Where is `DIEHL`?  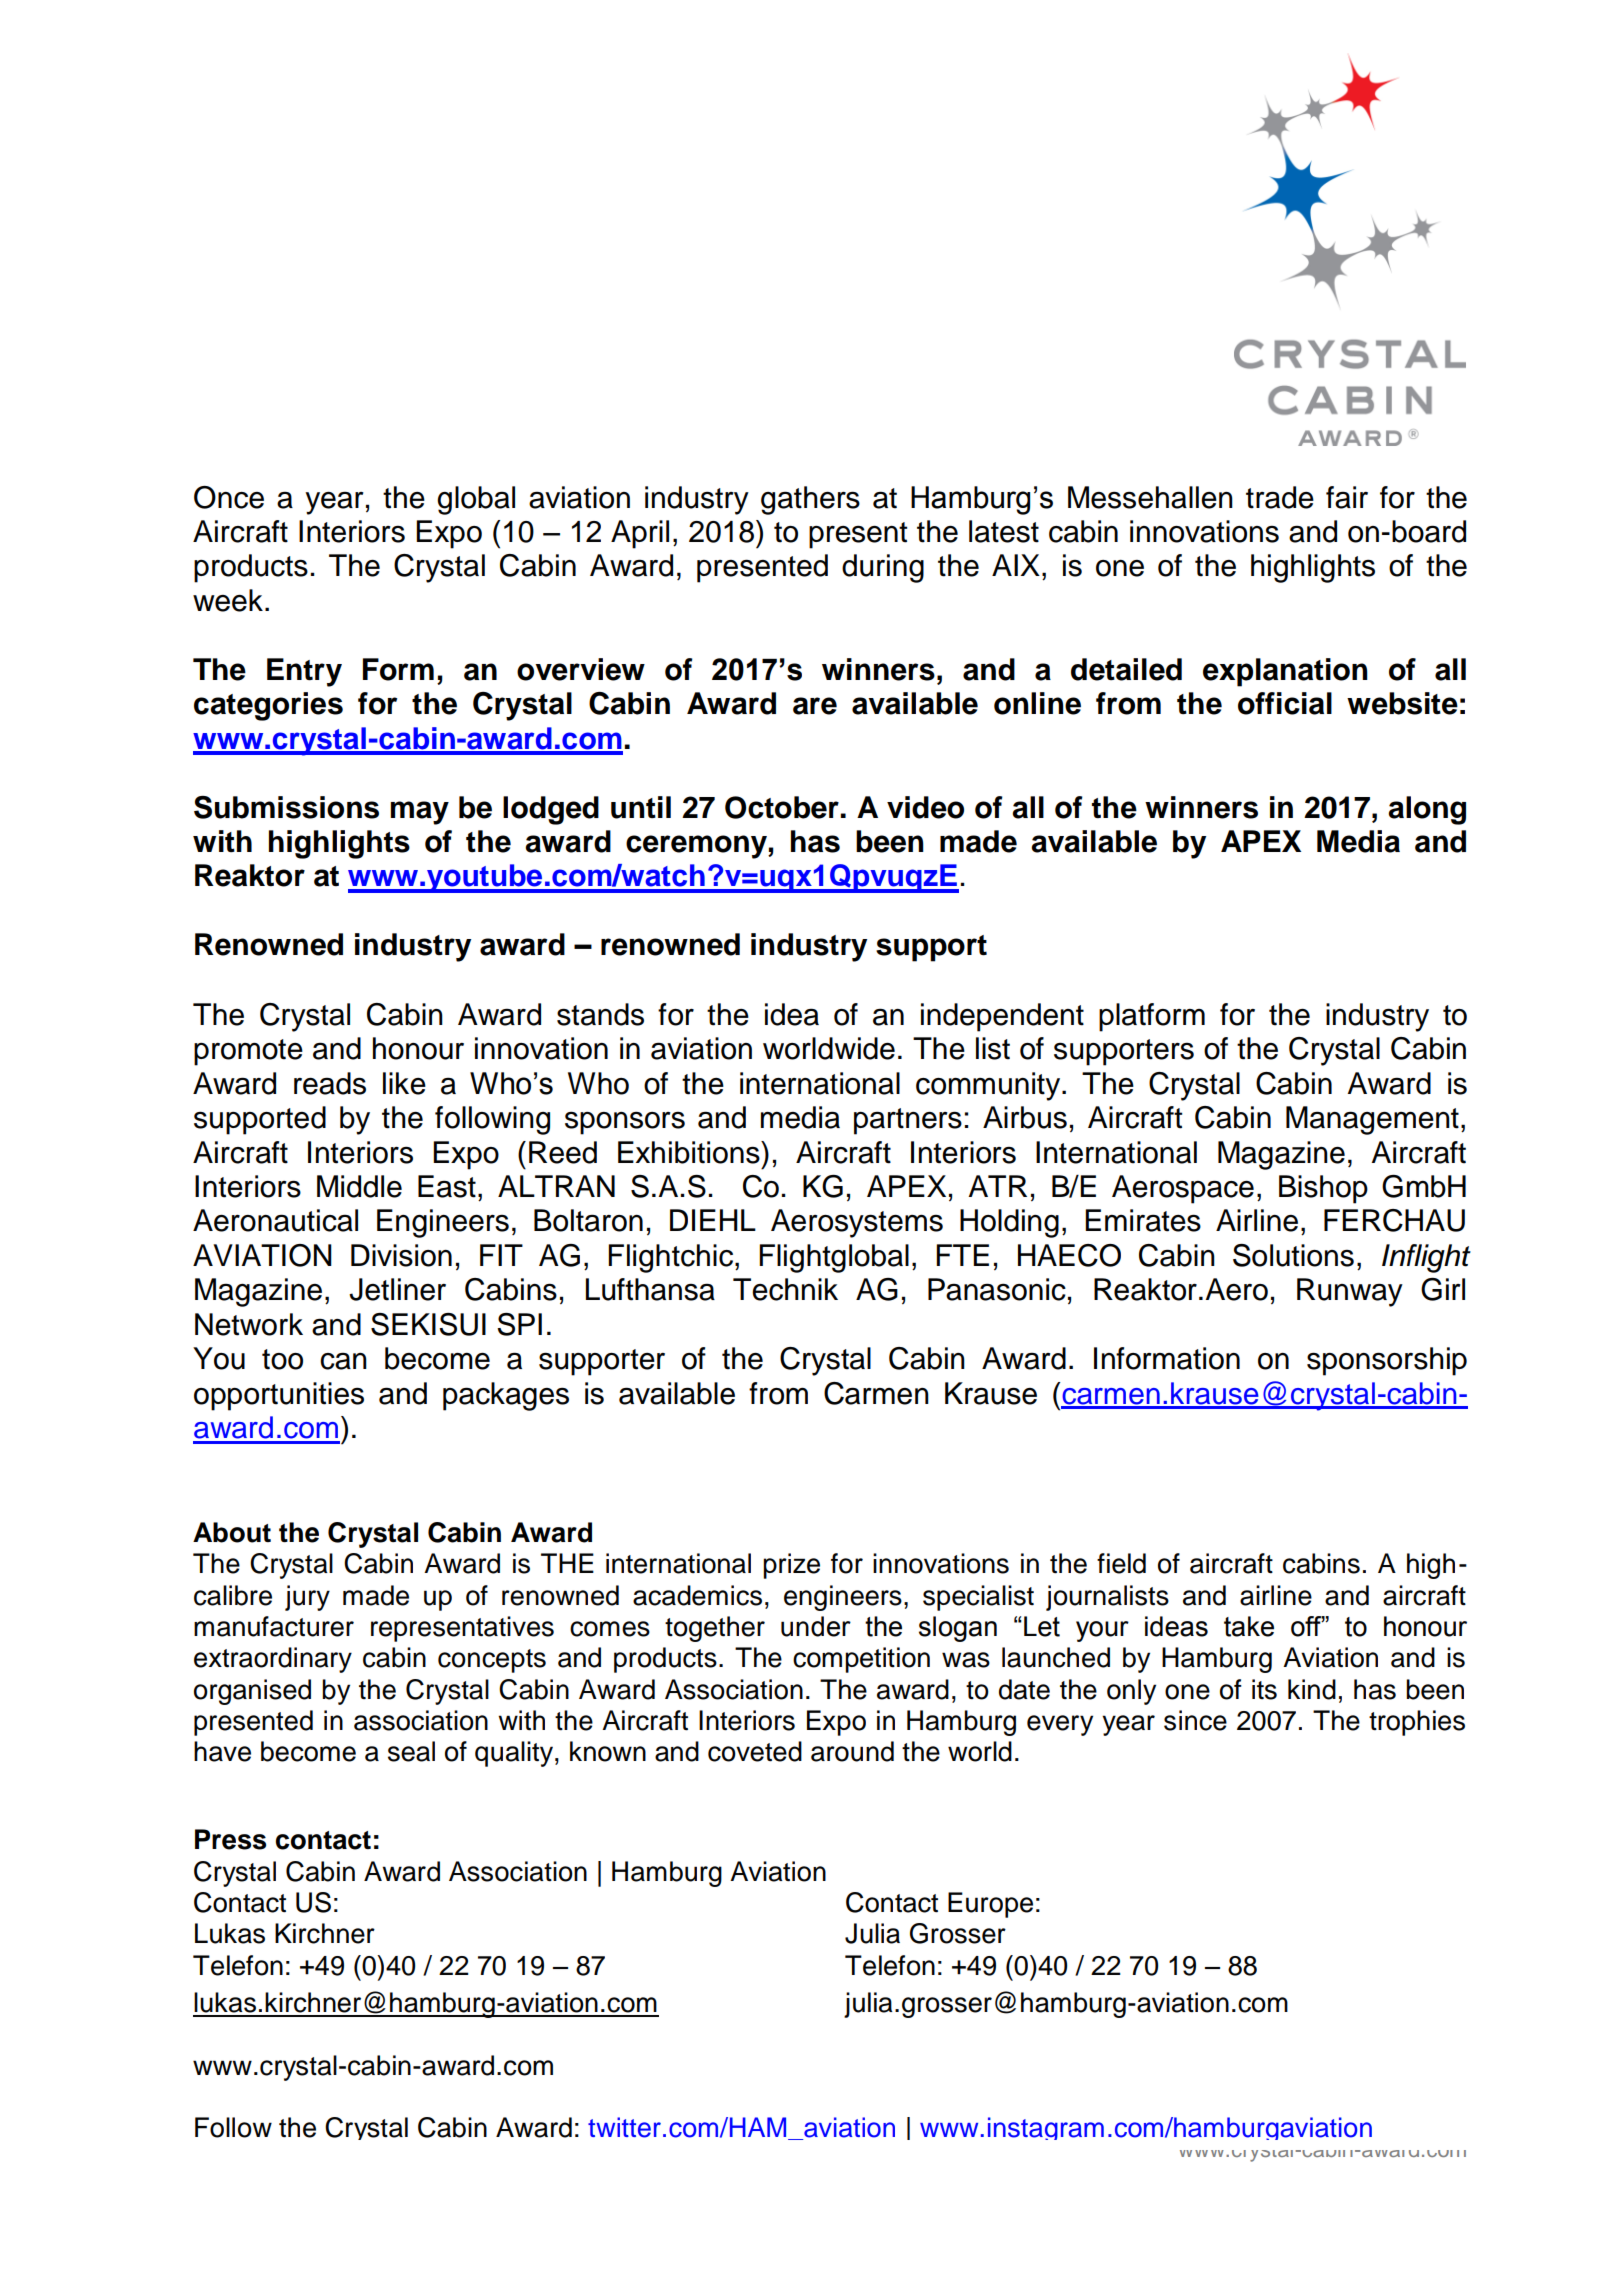 DIEHL is located at coordinates (713, 1220).
